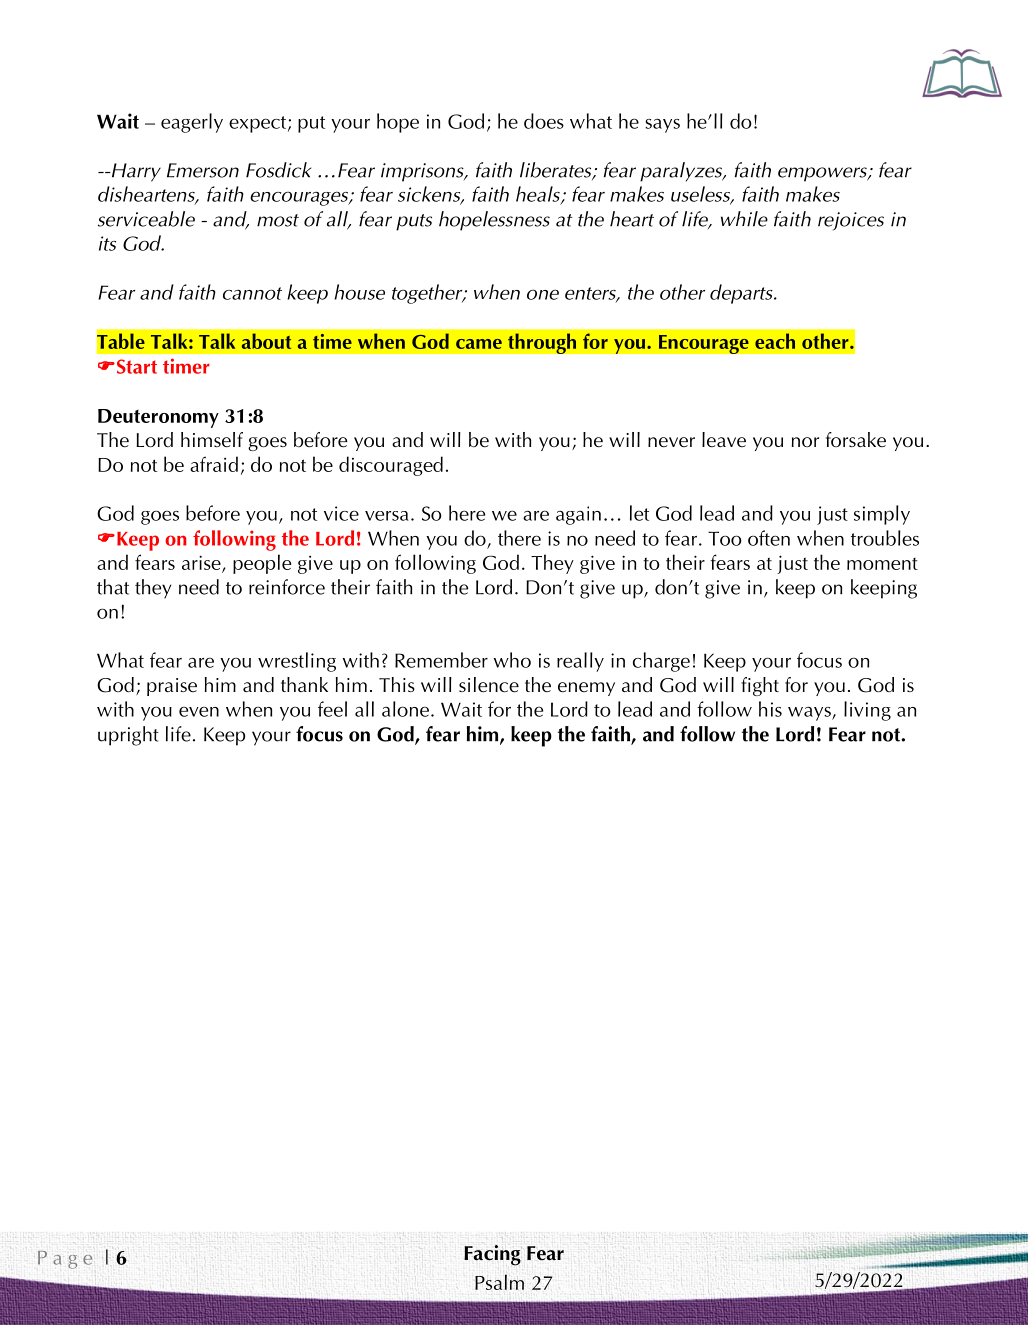 Image resolution: width=1028 pixels, height=1330 pixels. What do you see at coordinates (805, 442) in the page?
I see `nor` at bounding box center [805, 442].
